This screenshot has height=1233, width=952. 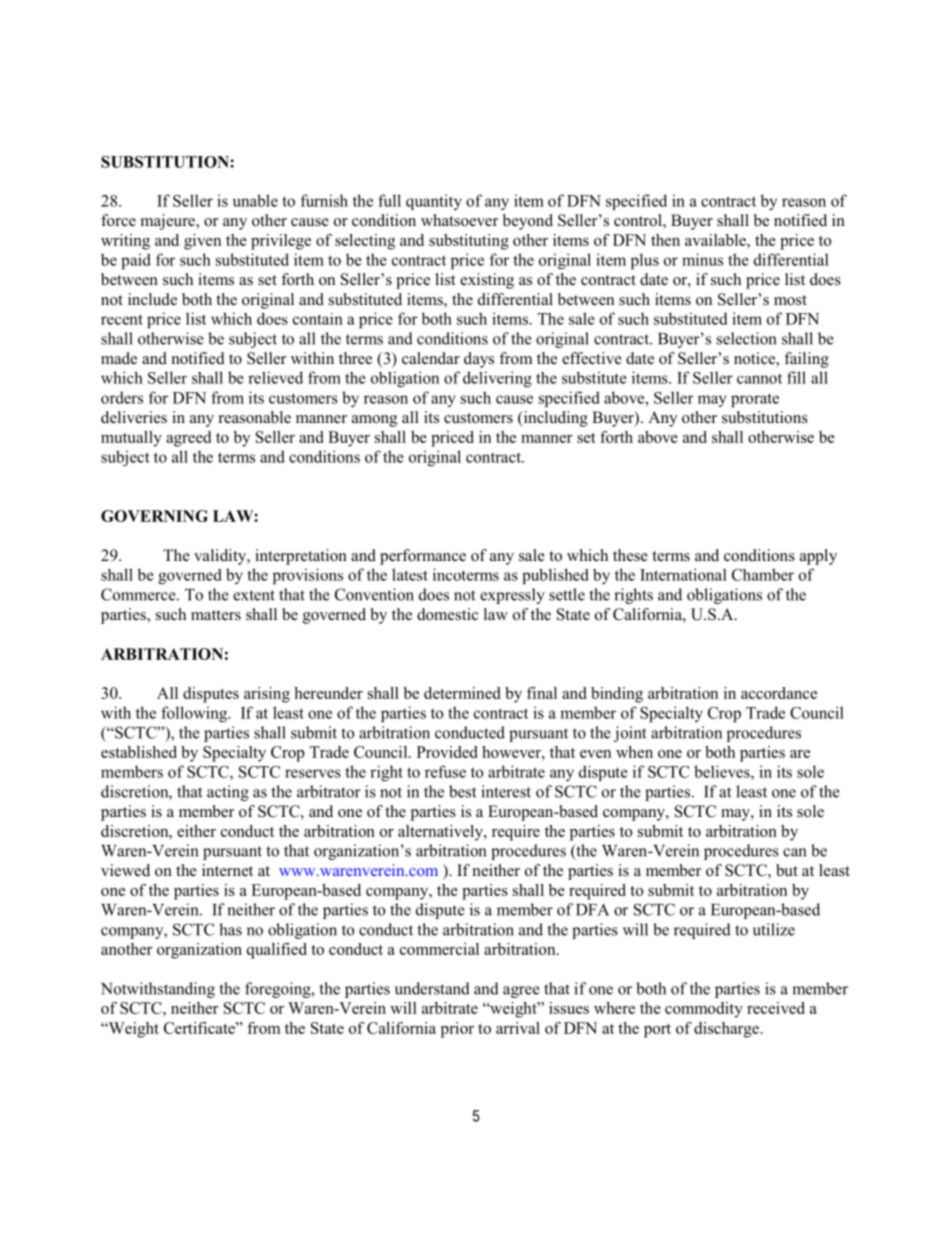 What do you see at coordinates (459, 220) in the screenshot?
I see `whatsoever` at bounding box center [459, 220].
